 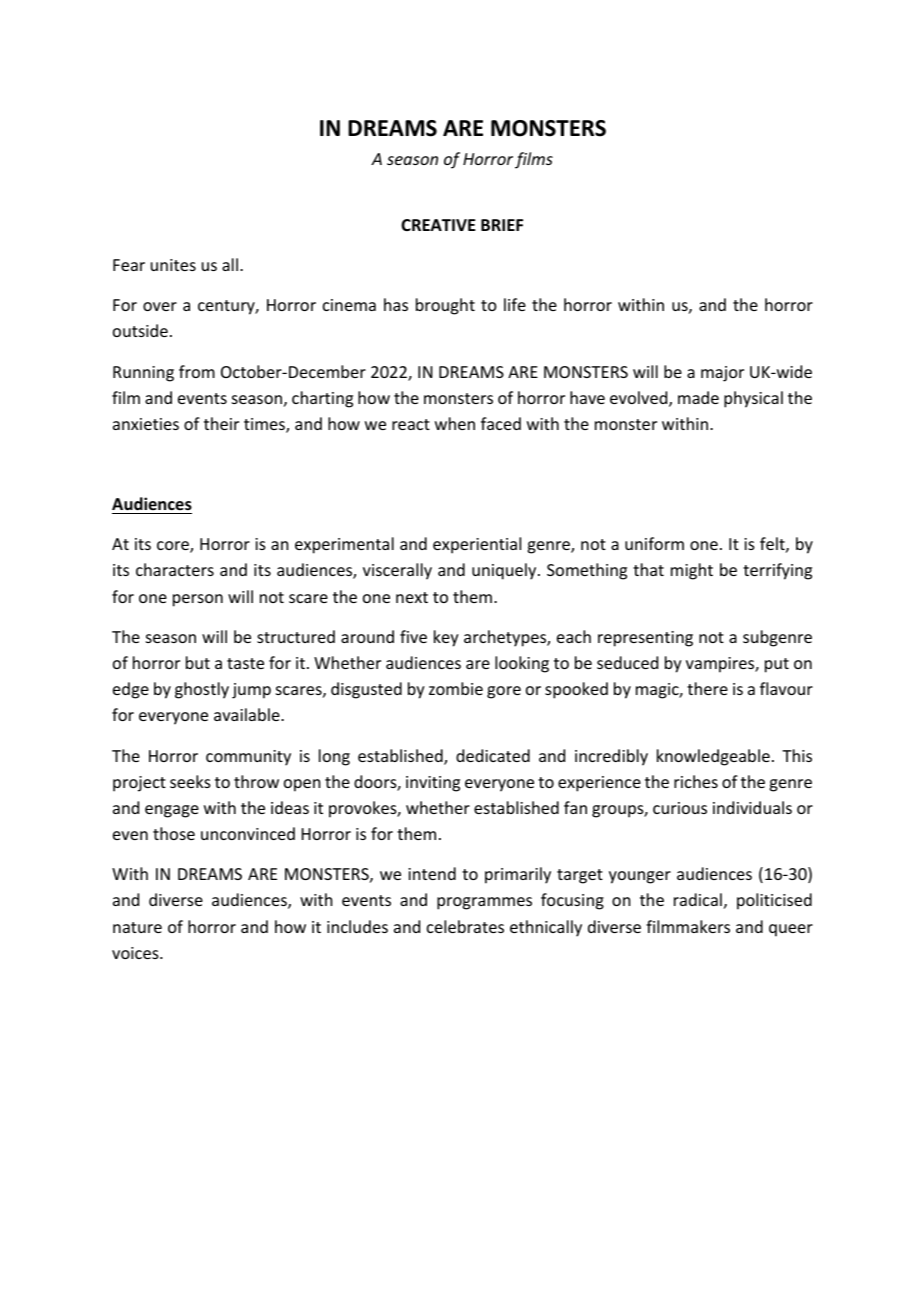 What do you see at coordinates (505, 571) in the screenshot?
I see `uniquely` at bounding box center [505, 571].
